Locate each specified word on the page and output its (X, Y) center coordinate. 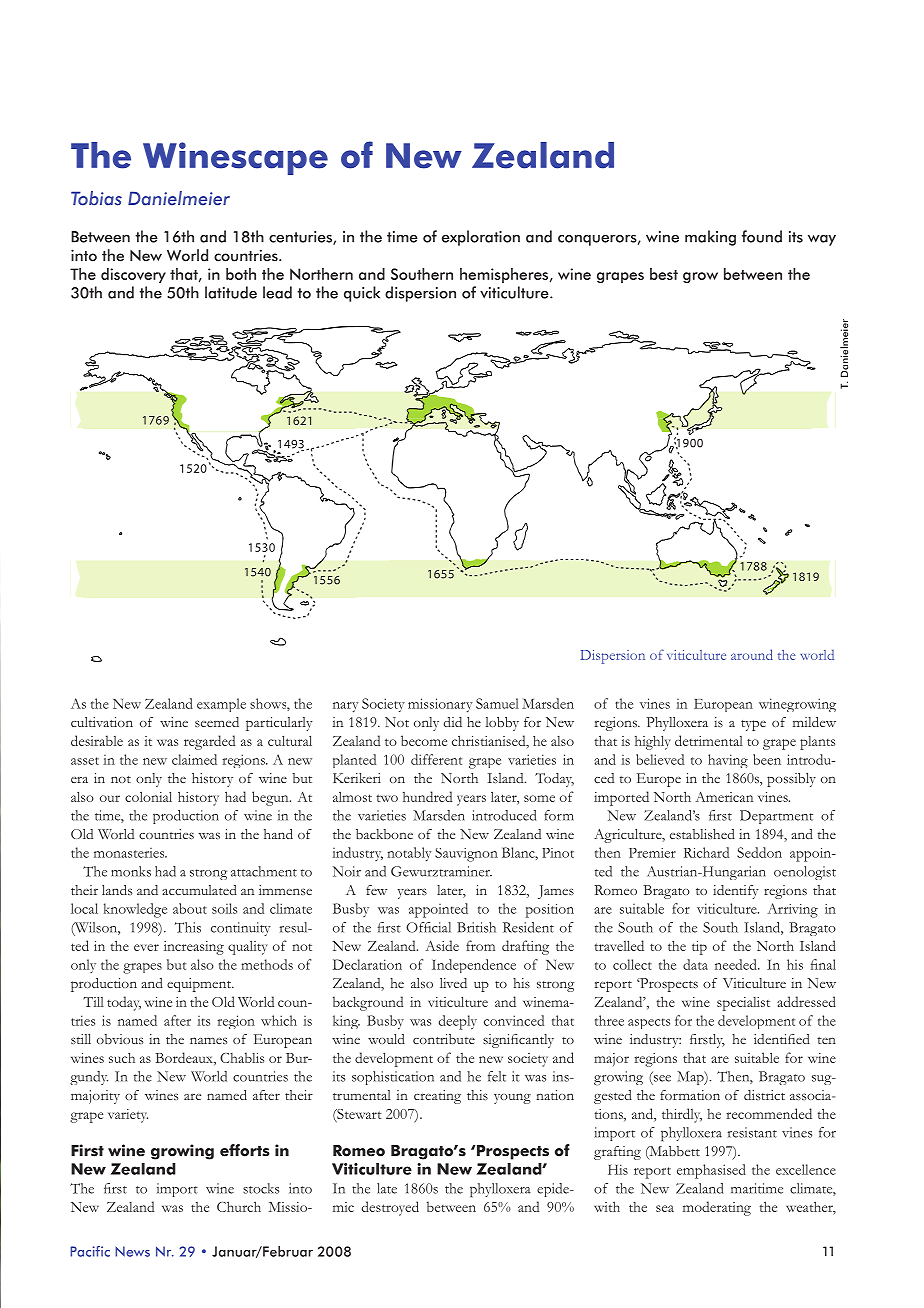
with (607, 1206)
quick (362, 294)
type (753, 725)
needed (737, 964)
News (132, 1251)
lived (453, 983)
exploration (481, 238)
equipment (200, 985)
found (762, 236)
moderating (717, 1208)
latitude (231, 292)
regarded (209, 742)
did (453, 722)
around (752, 654)
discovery (133, 275)
